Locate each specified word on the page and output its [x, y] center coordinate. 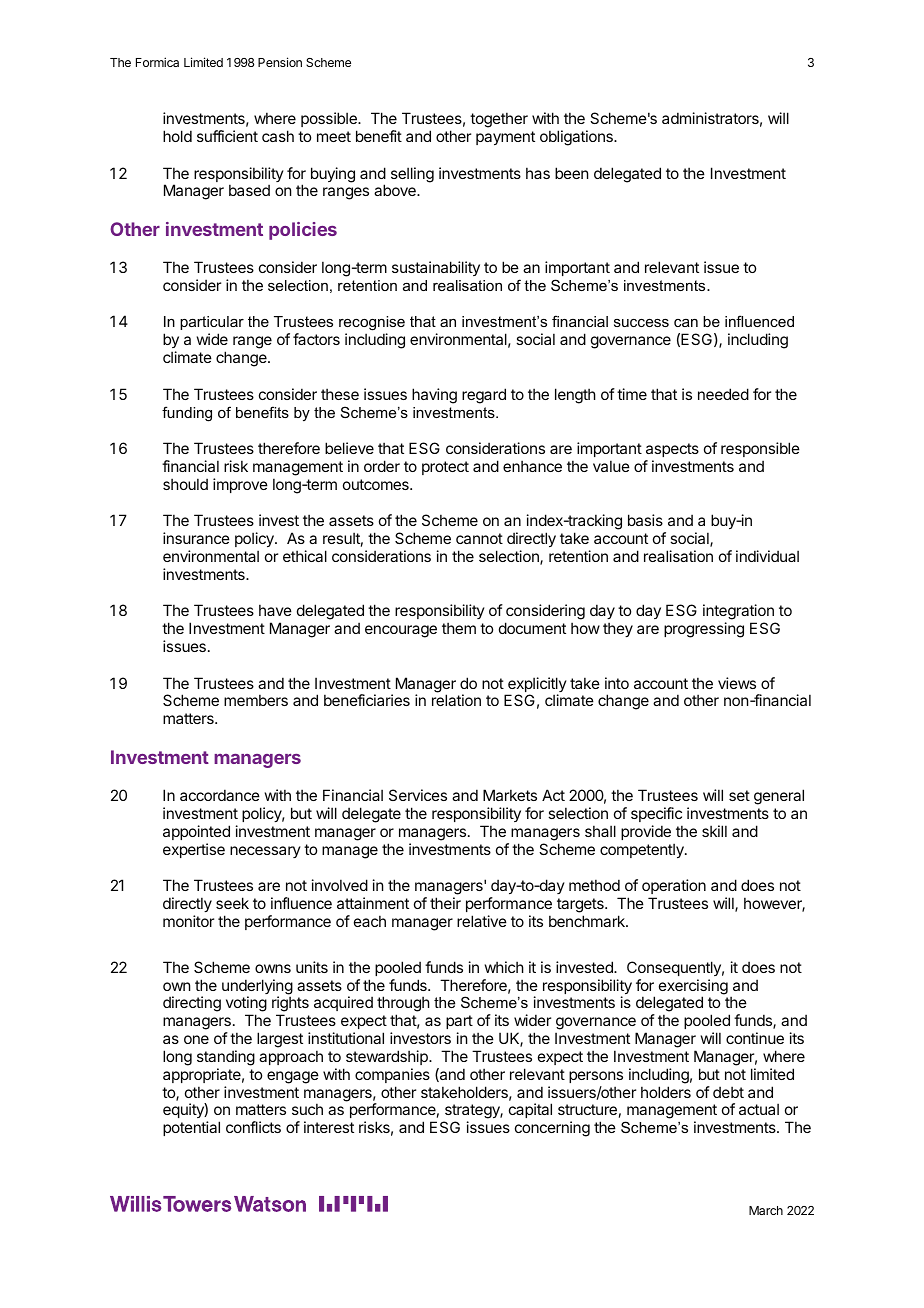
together [499, 120]
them [459, 628]
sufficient [227, 136]
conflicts [253, 1127]
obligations [577, 138]
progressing [704, 630]
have [275, 610]
